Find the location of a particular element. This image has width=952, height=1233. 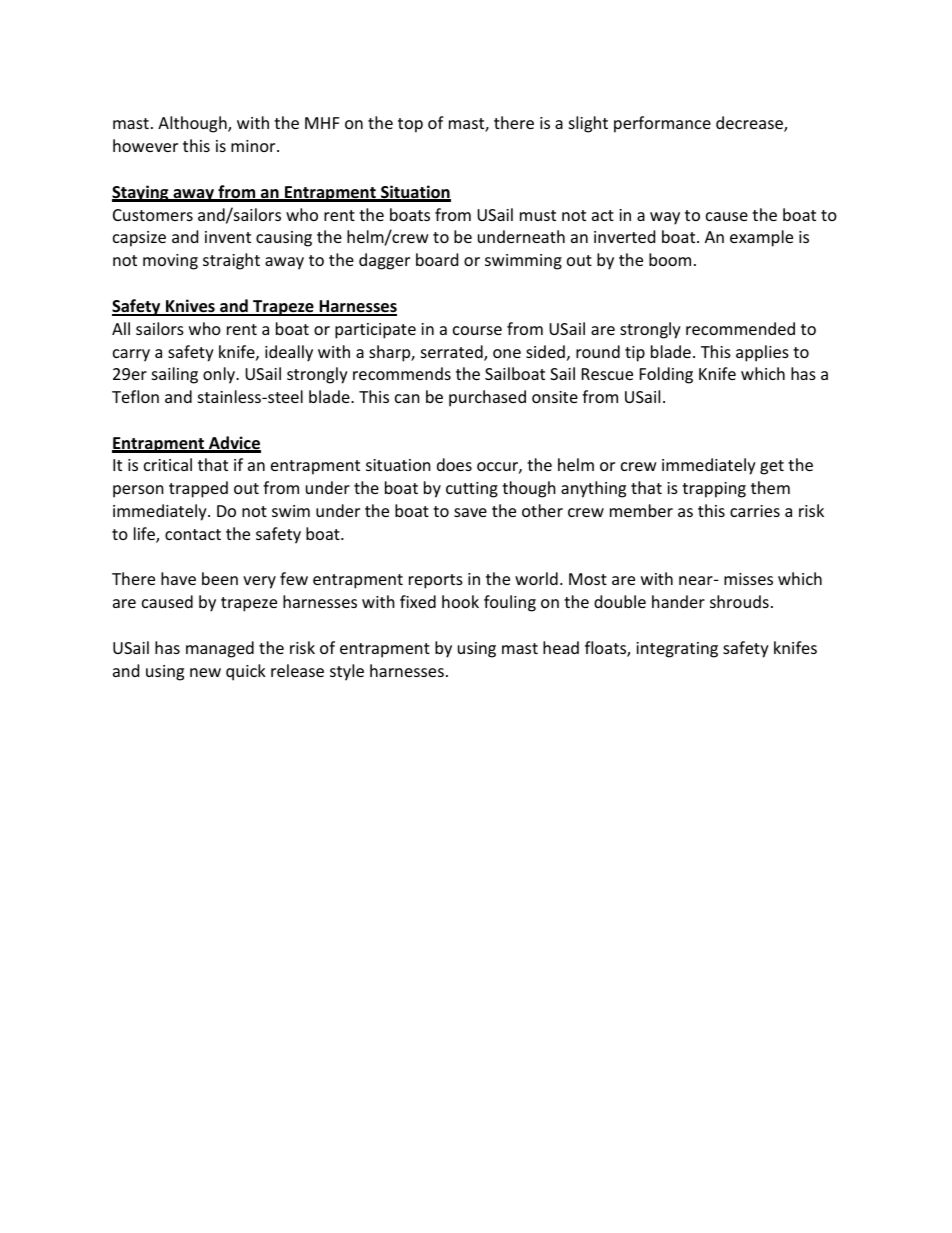

Folding is located at coordinates (666, 375).
